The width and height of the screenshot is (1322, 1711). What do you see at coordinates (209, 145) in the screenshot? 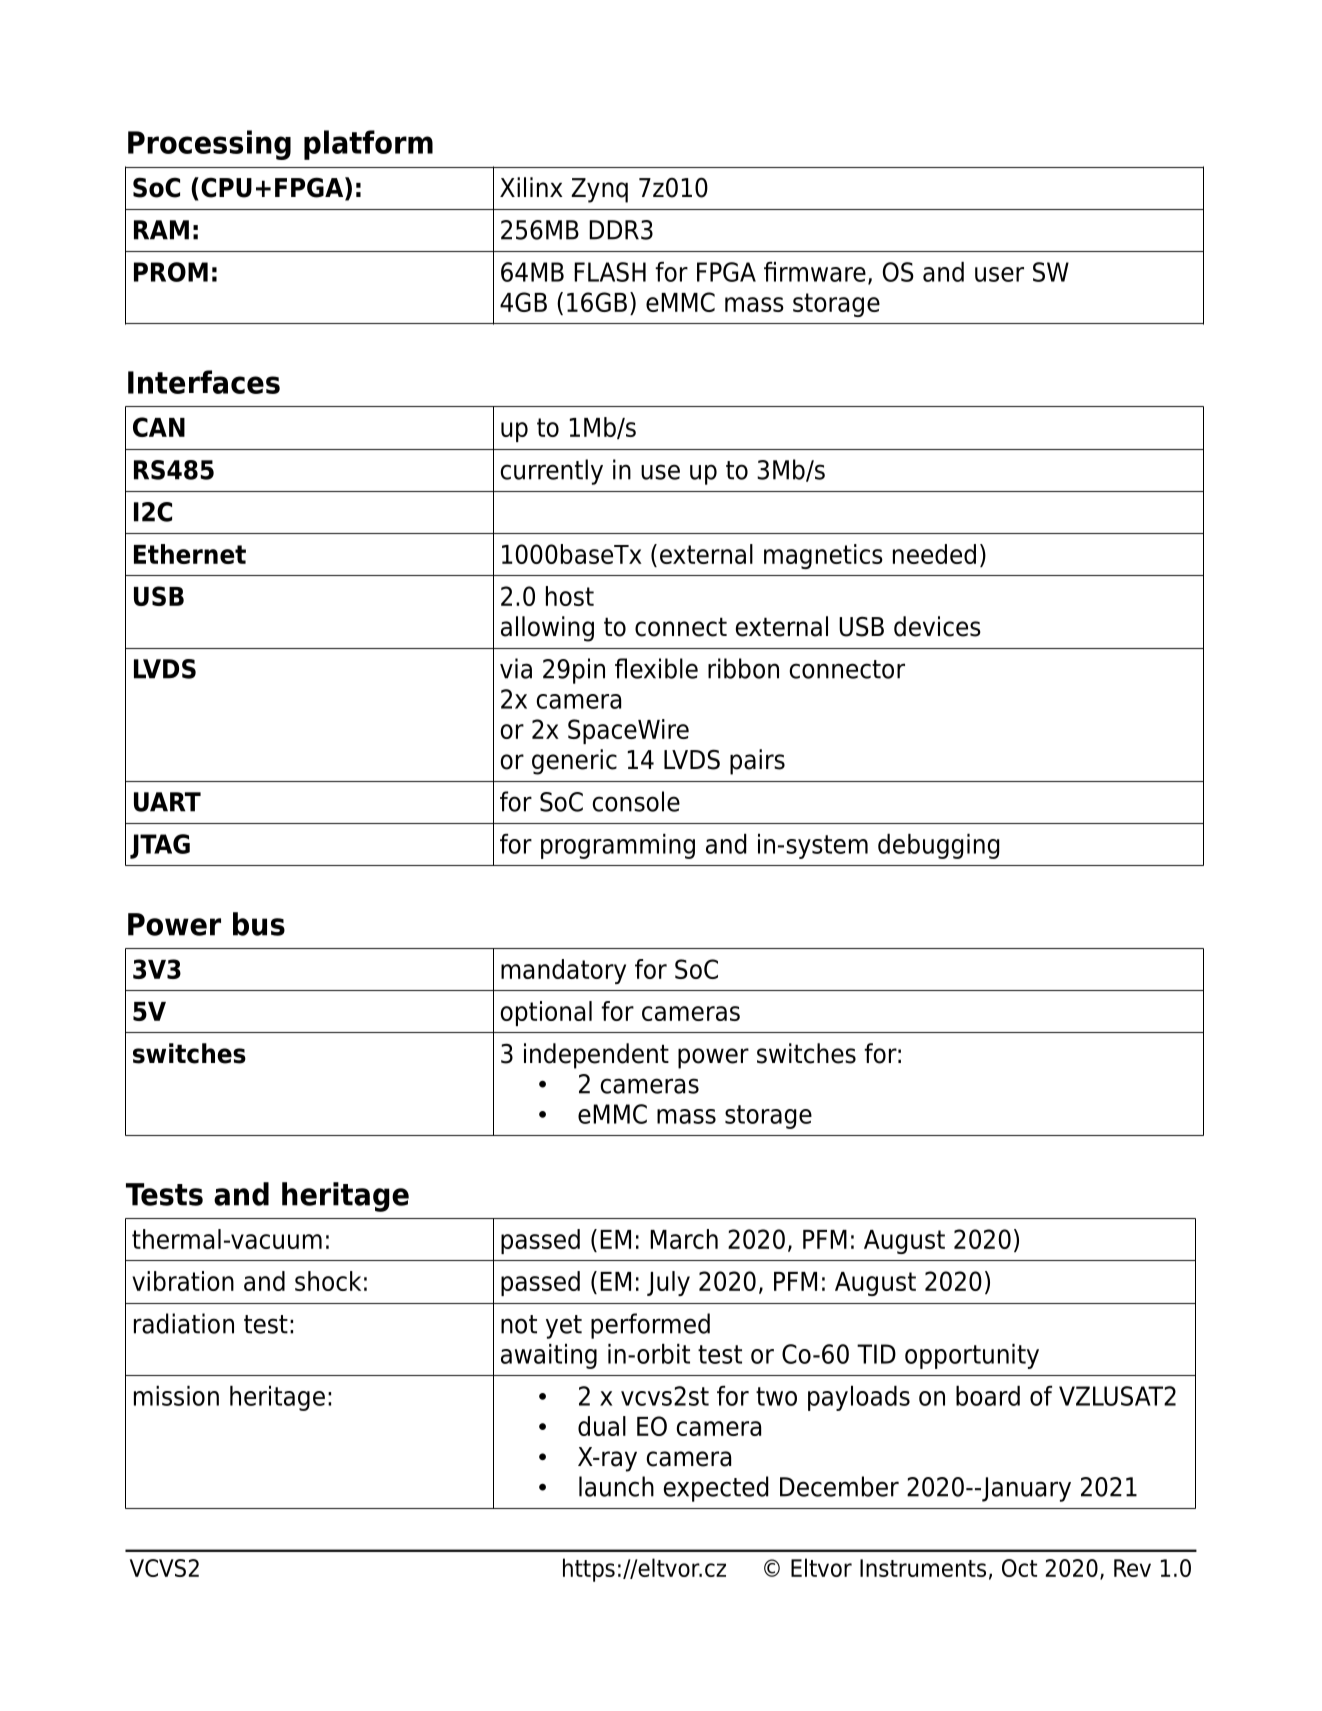
I see `Processing` at bounding box center [209, 145].
